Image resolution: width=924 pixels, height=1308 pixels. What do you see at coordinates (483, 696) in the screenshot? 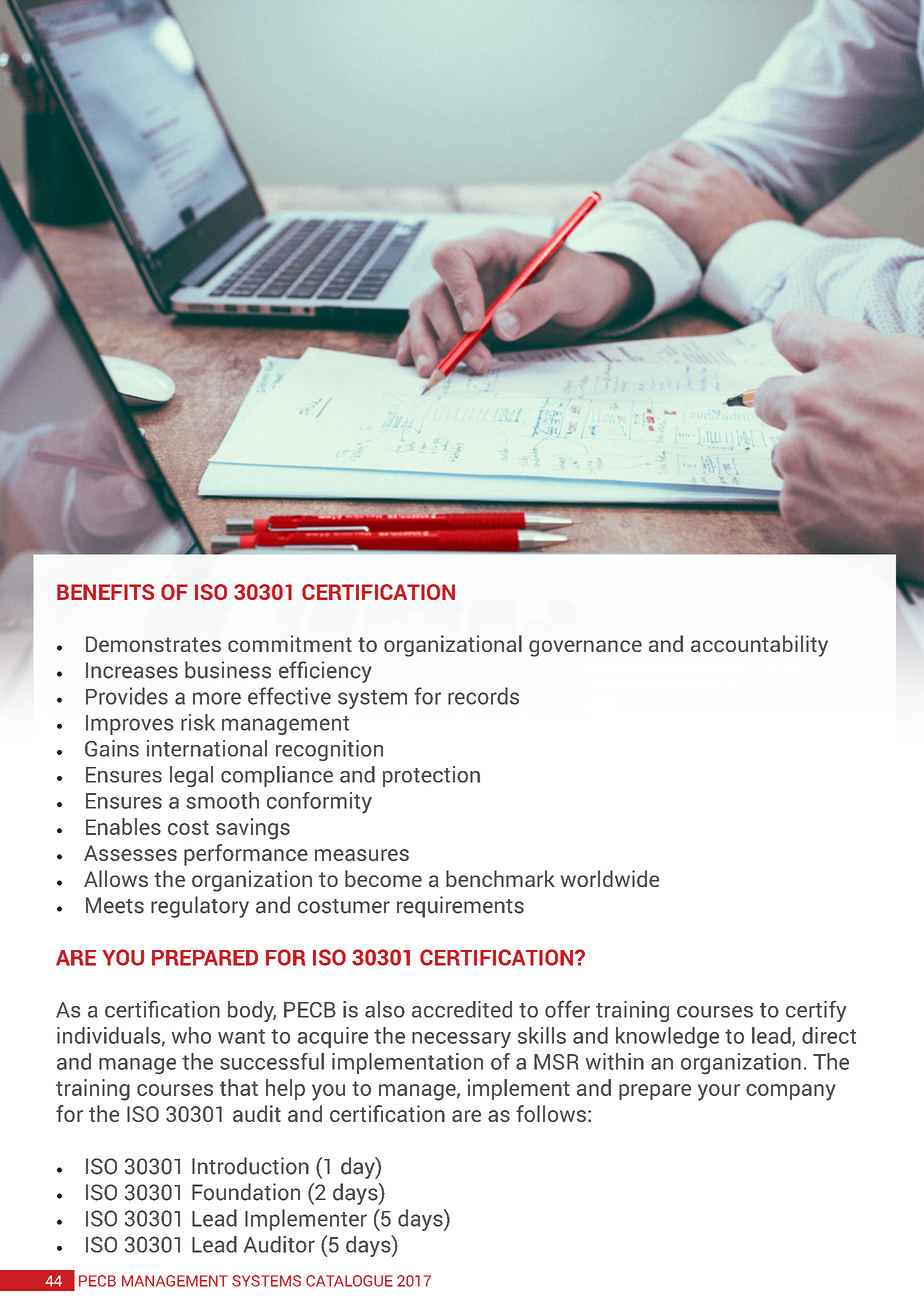
I see `records` at bounding box center [483, 696].
